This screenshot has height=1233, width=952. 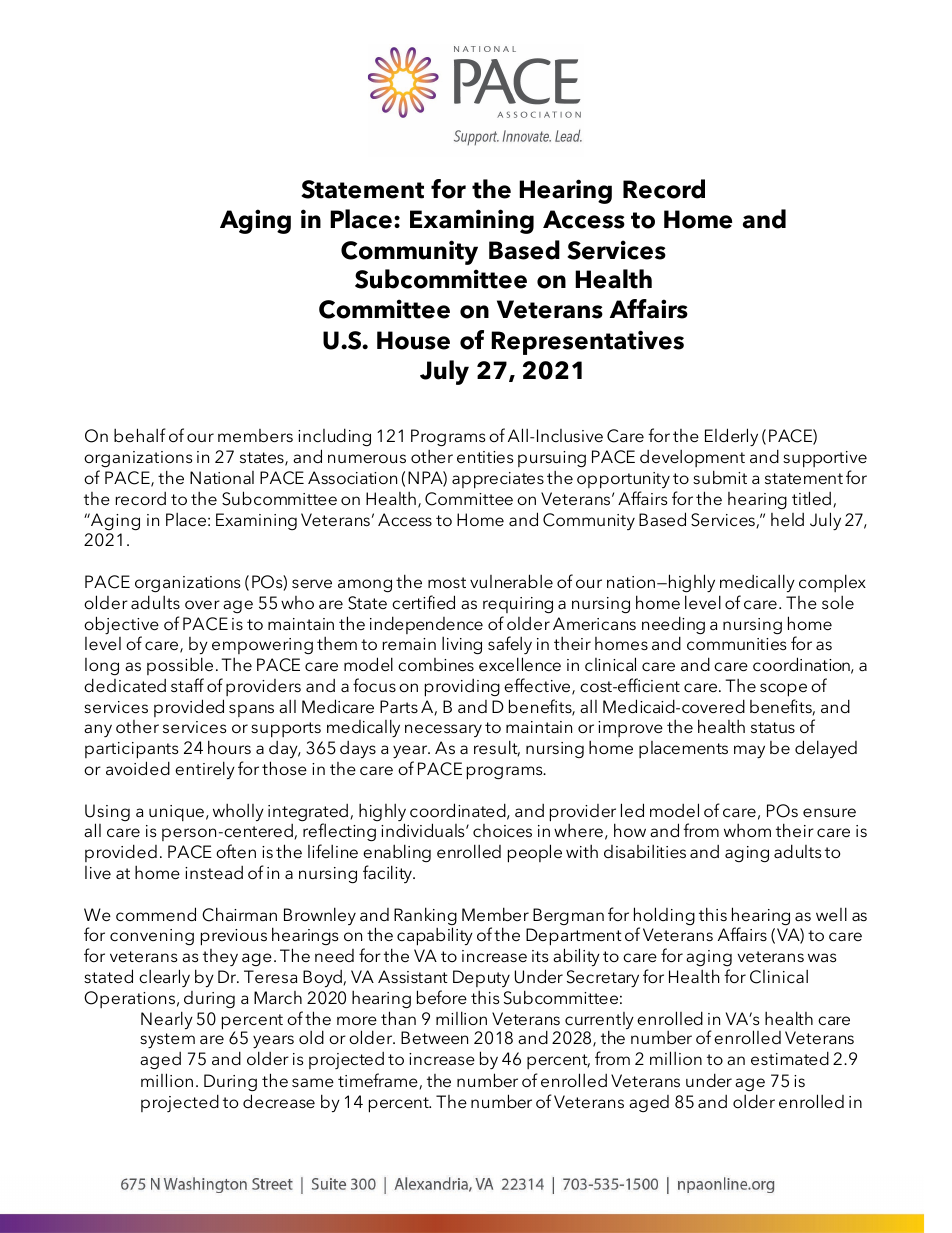 What do you see at coordinates (167, 1040) in the screenshot?
I see `system` at bounding box center [167, 1040].
